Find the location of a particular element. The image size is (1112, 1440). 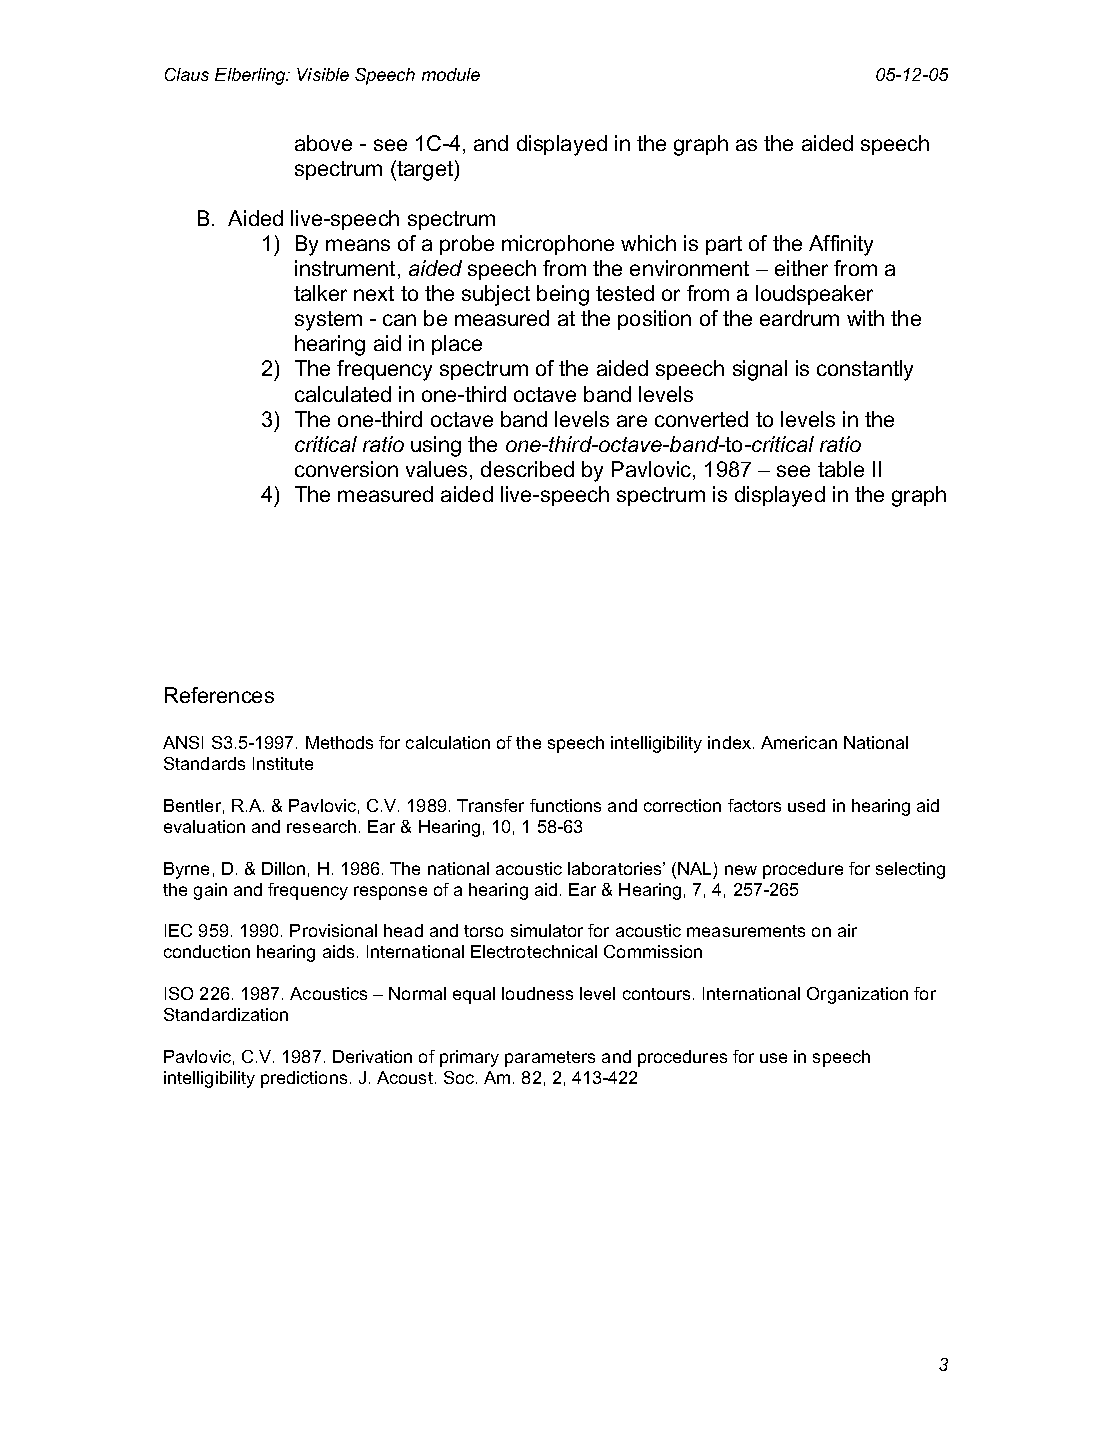

loudspeaker is located at coordinates (814, 295).
